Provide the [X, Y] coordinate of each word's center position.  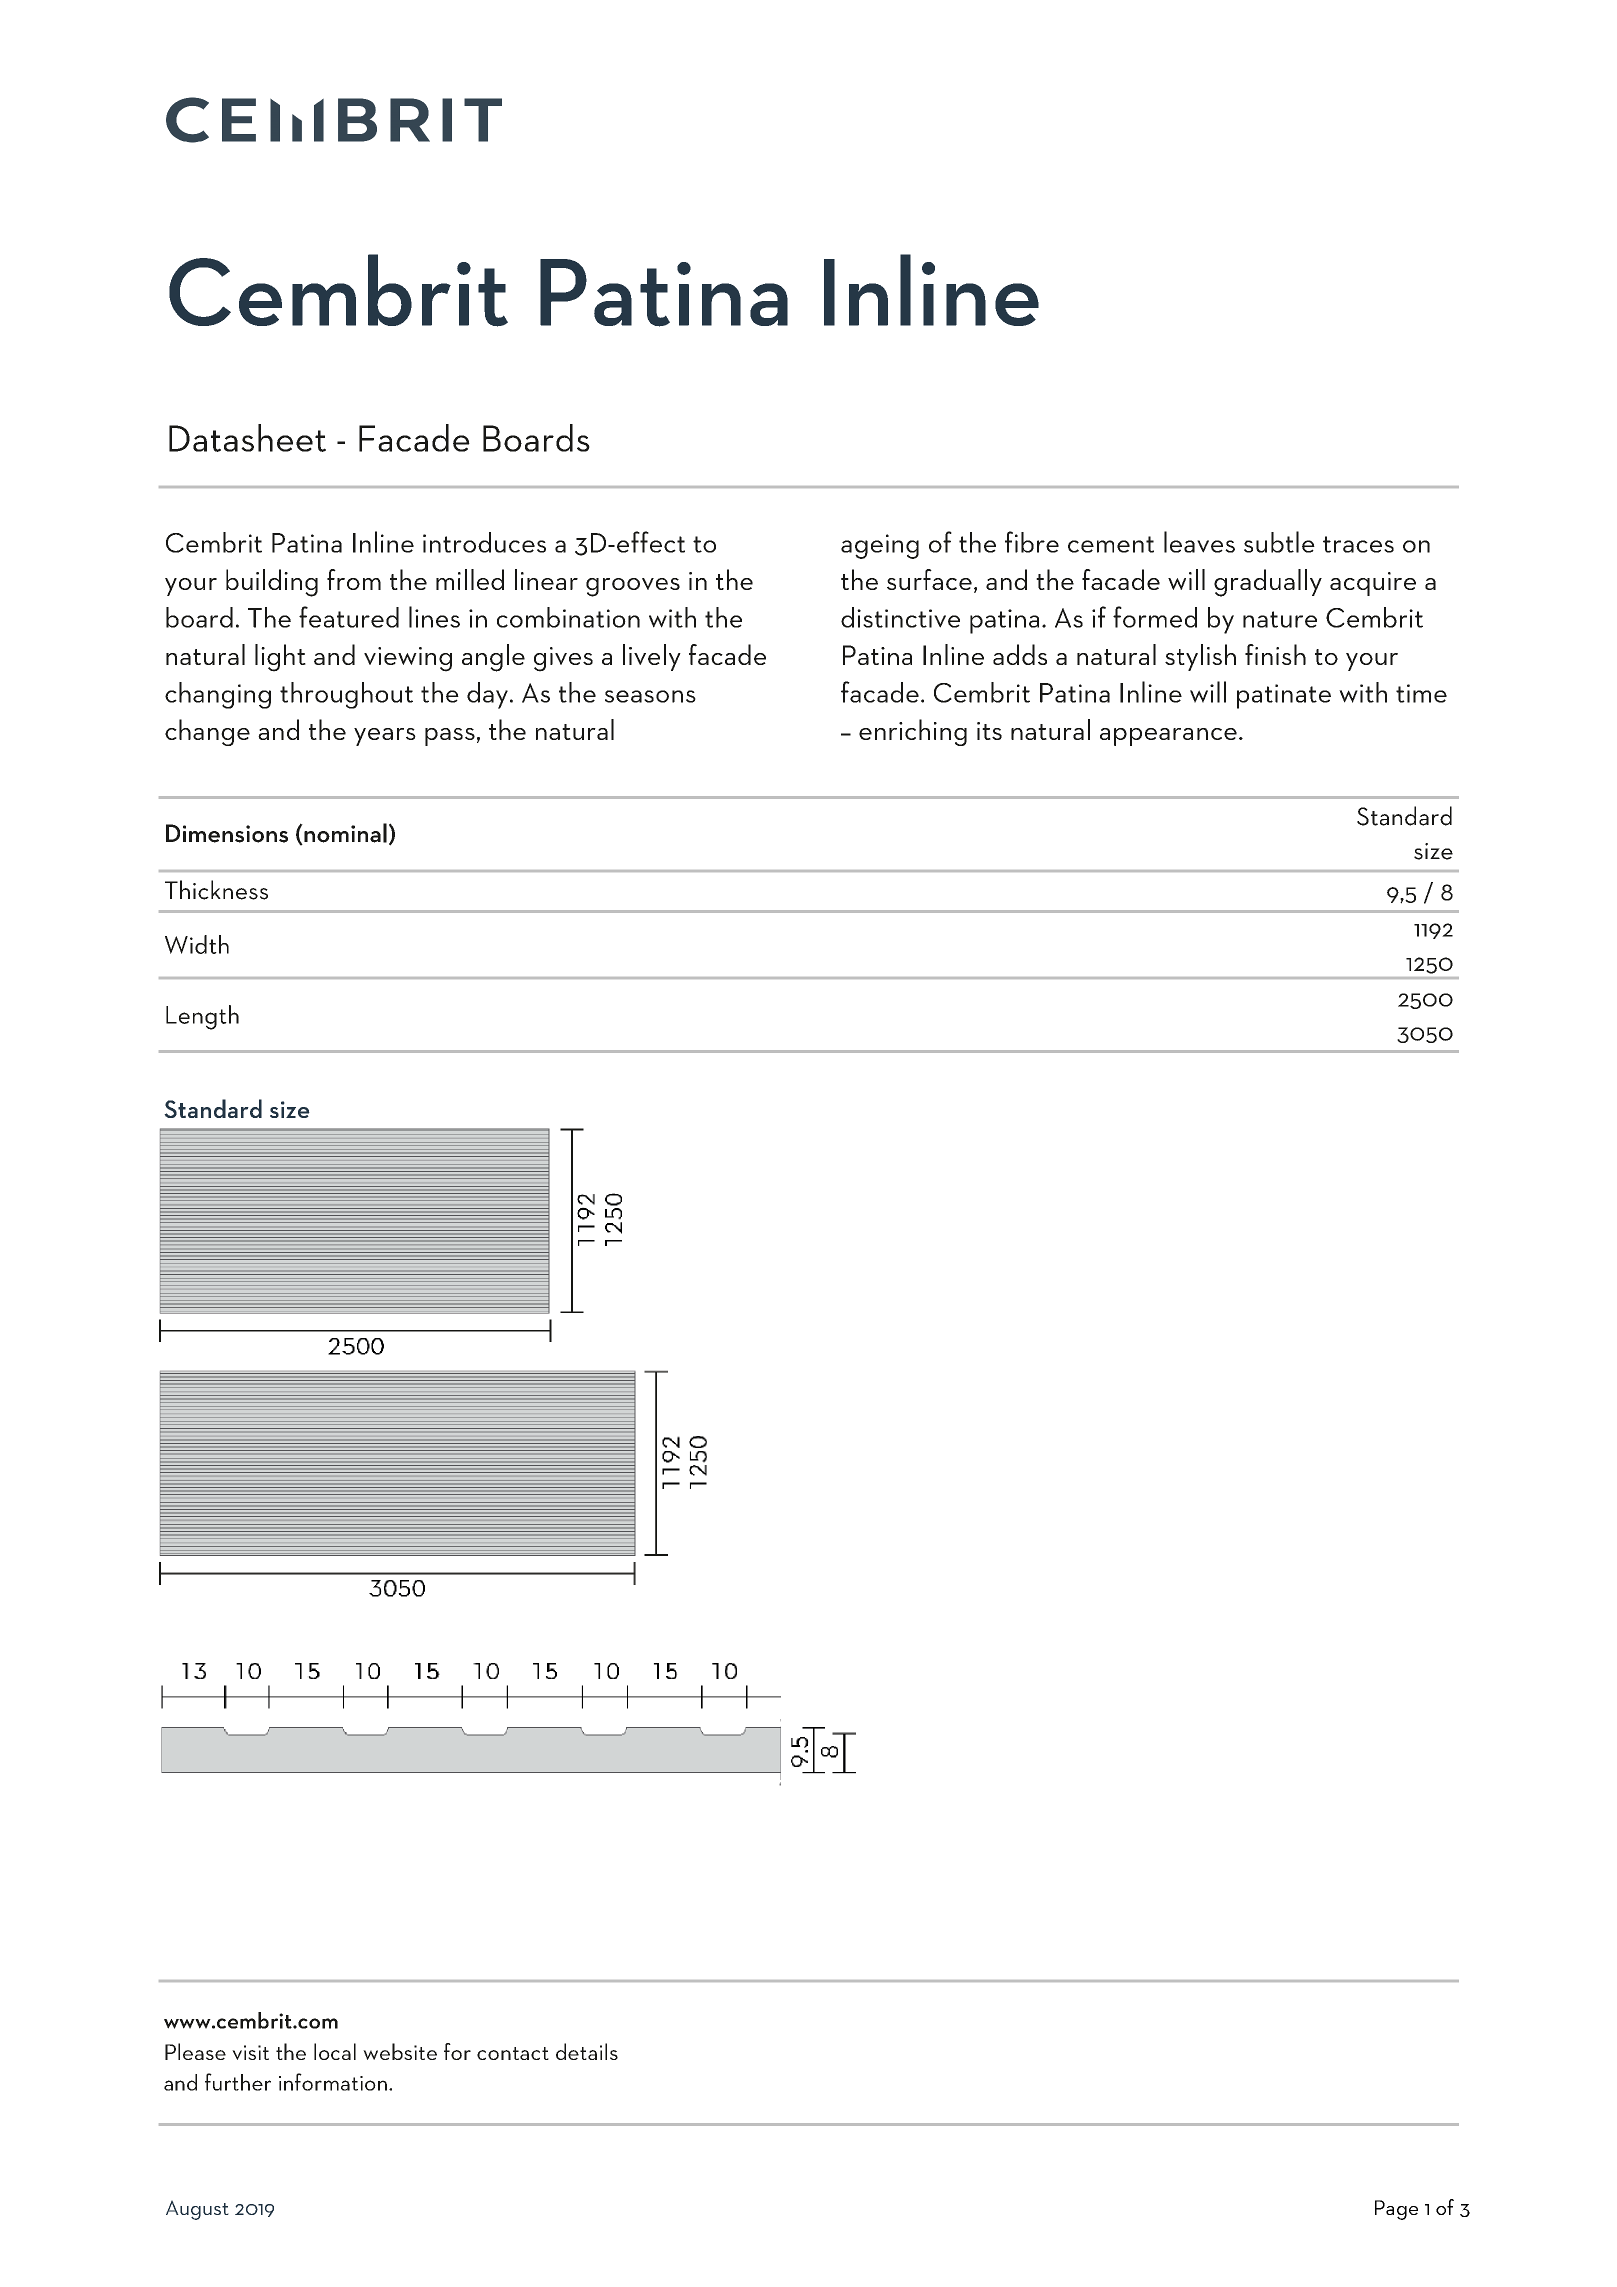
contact [513, 2053]
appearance [1168, 737]
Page [1396, 2210]
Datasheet [247, 438]
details [587, 2051]
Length [202, 1017]
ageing [880, 546]
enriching [913, 732]
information [333, 2082]
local [335, 2051]
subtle [1279, 542]
